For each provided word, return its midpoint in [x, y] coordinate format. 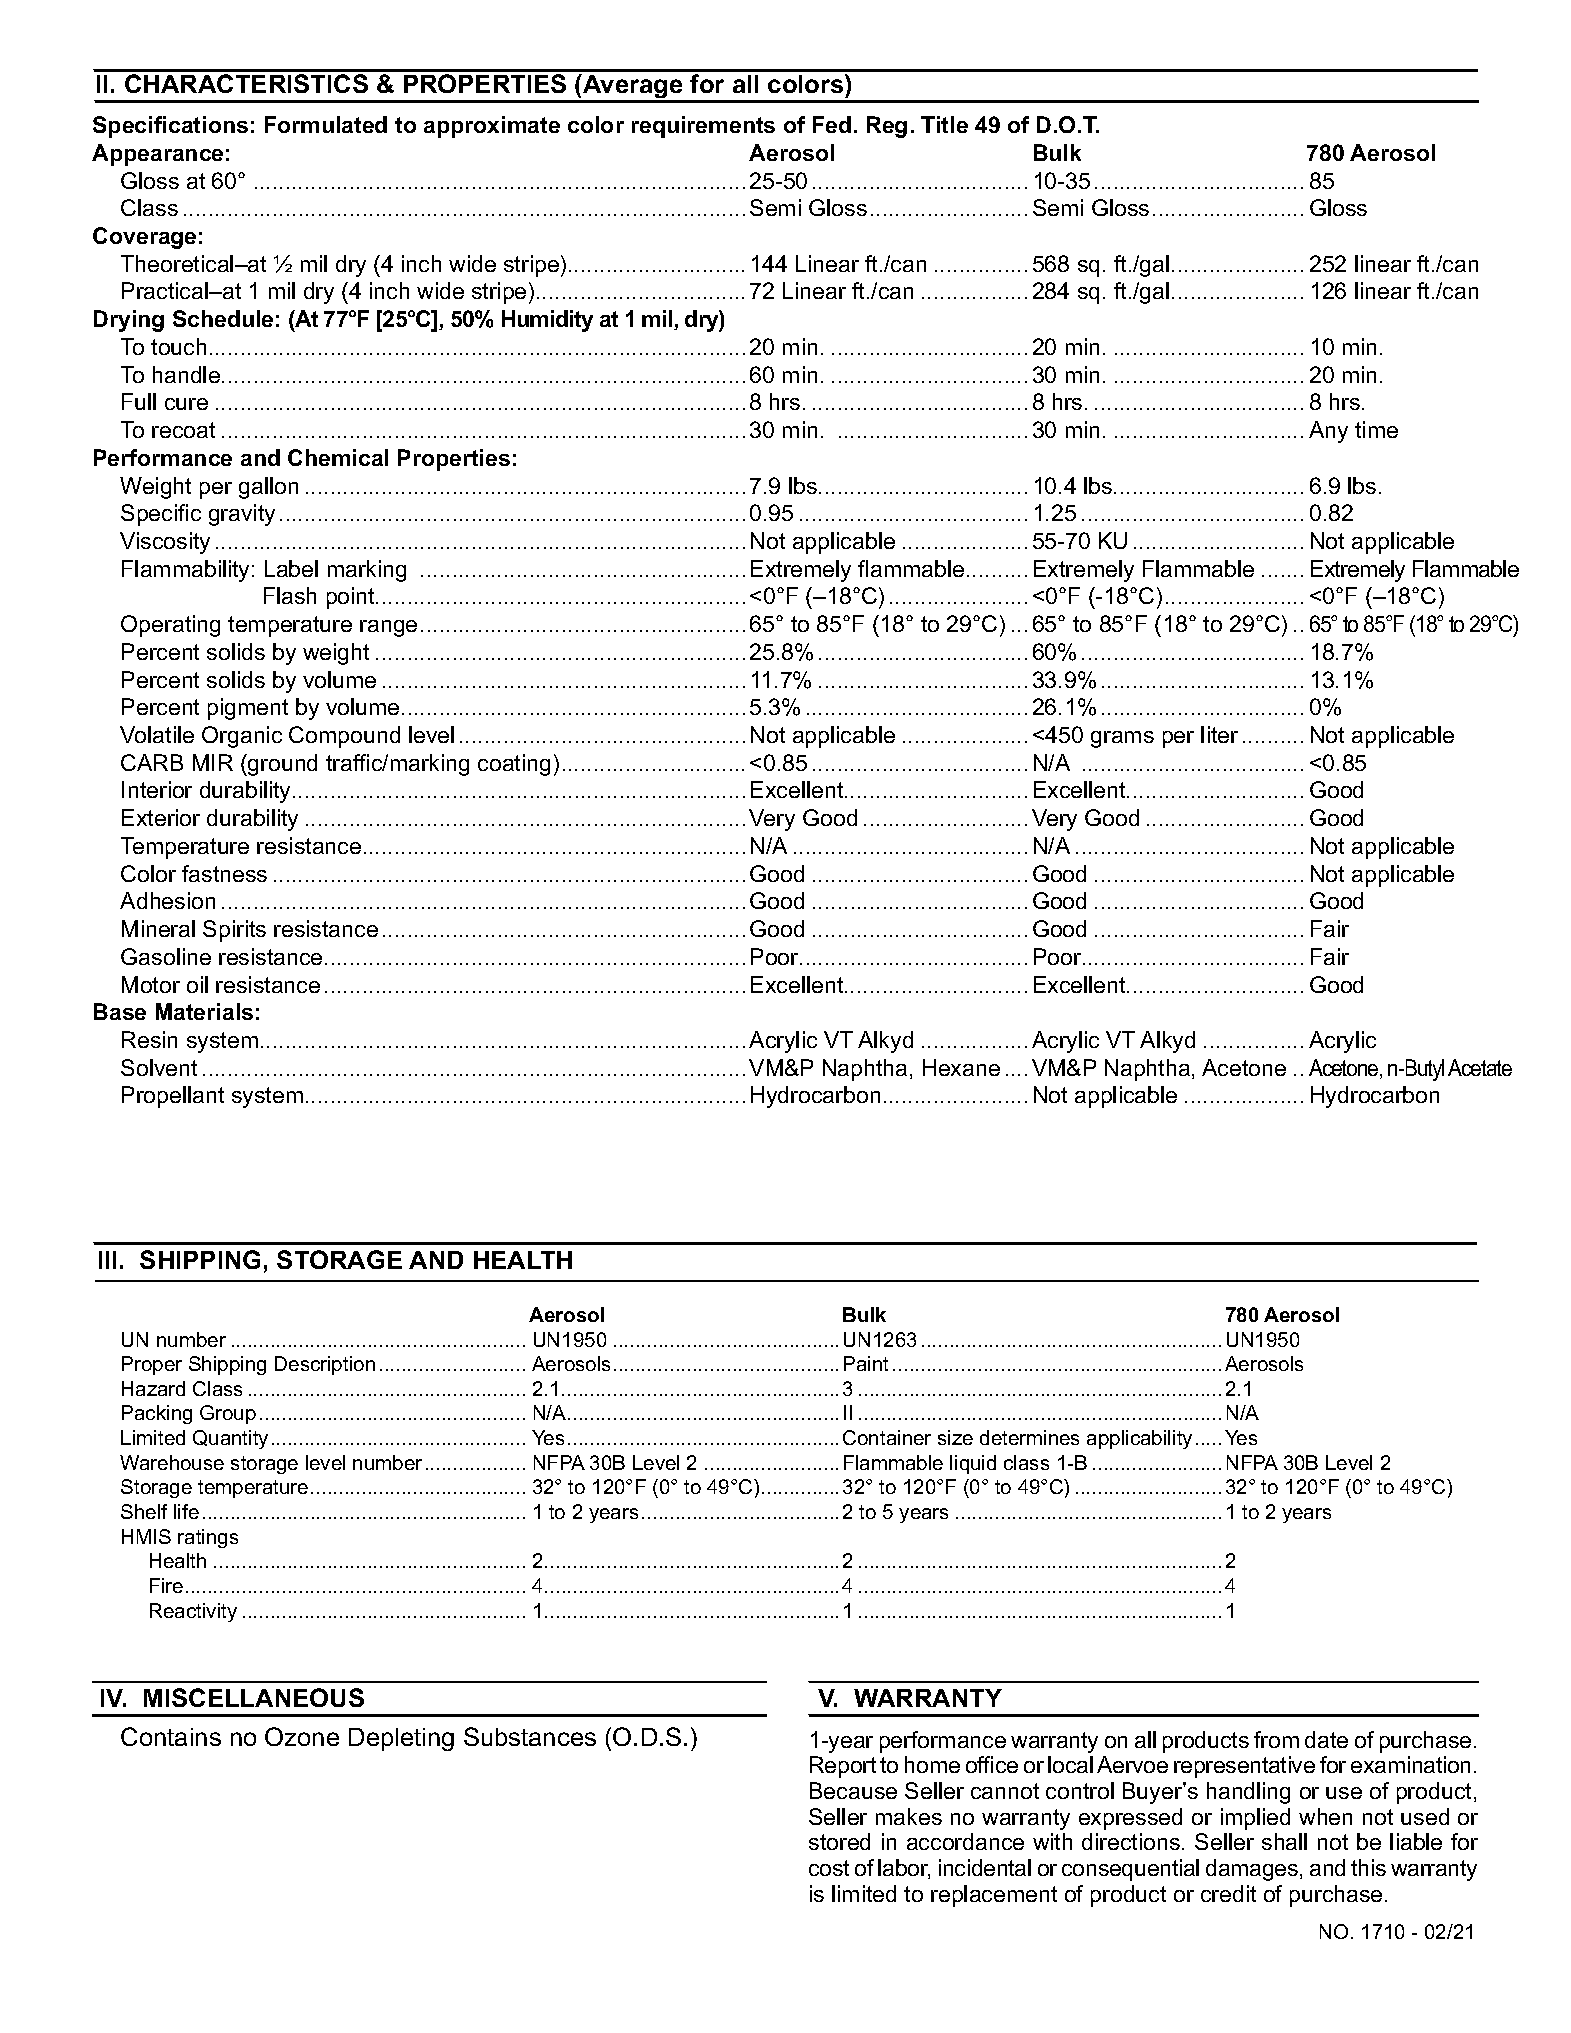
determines [1029, 1437]
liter [1219, 734]
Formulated [326, 124]
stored [839, 1841]
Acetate [1480, 1067]
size [955, 1437]
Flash [290, 595]
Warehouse [172, 1462]
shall [1284, 1841]
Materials [204, 1011]
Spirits [234, 931]
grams [1122, 739]
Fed [832, 124]
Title [944, 124]
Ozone [302, 1736]
